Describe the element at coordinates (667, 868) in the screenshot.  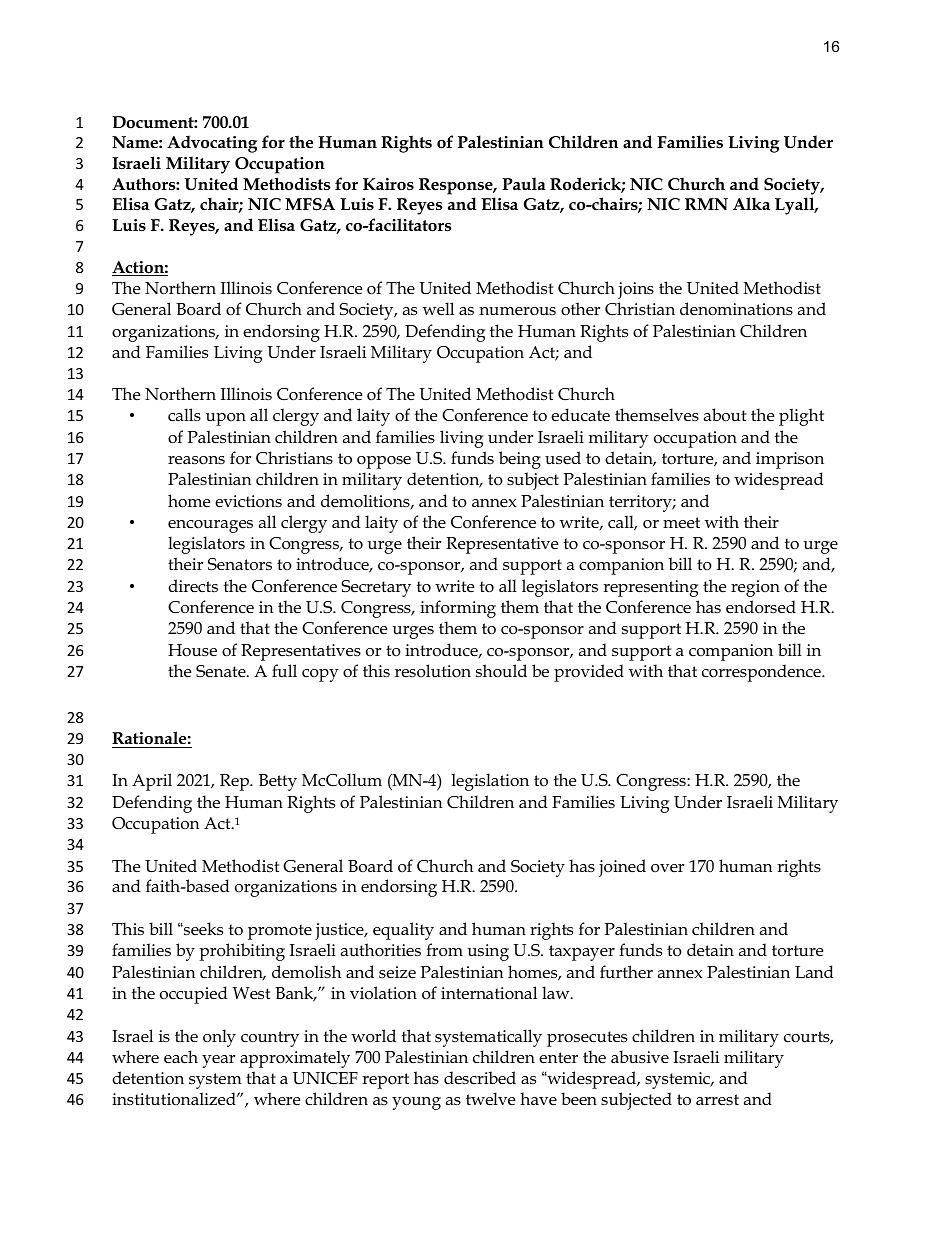
I see `over` at that location.
